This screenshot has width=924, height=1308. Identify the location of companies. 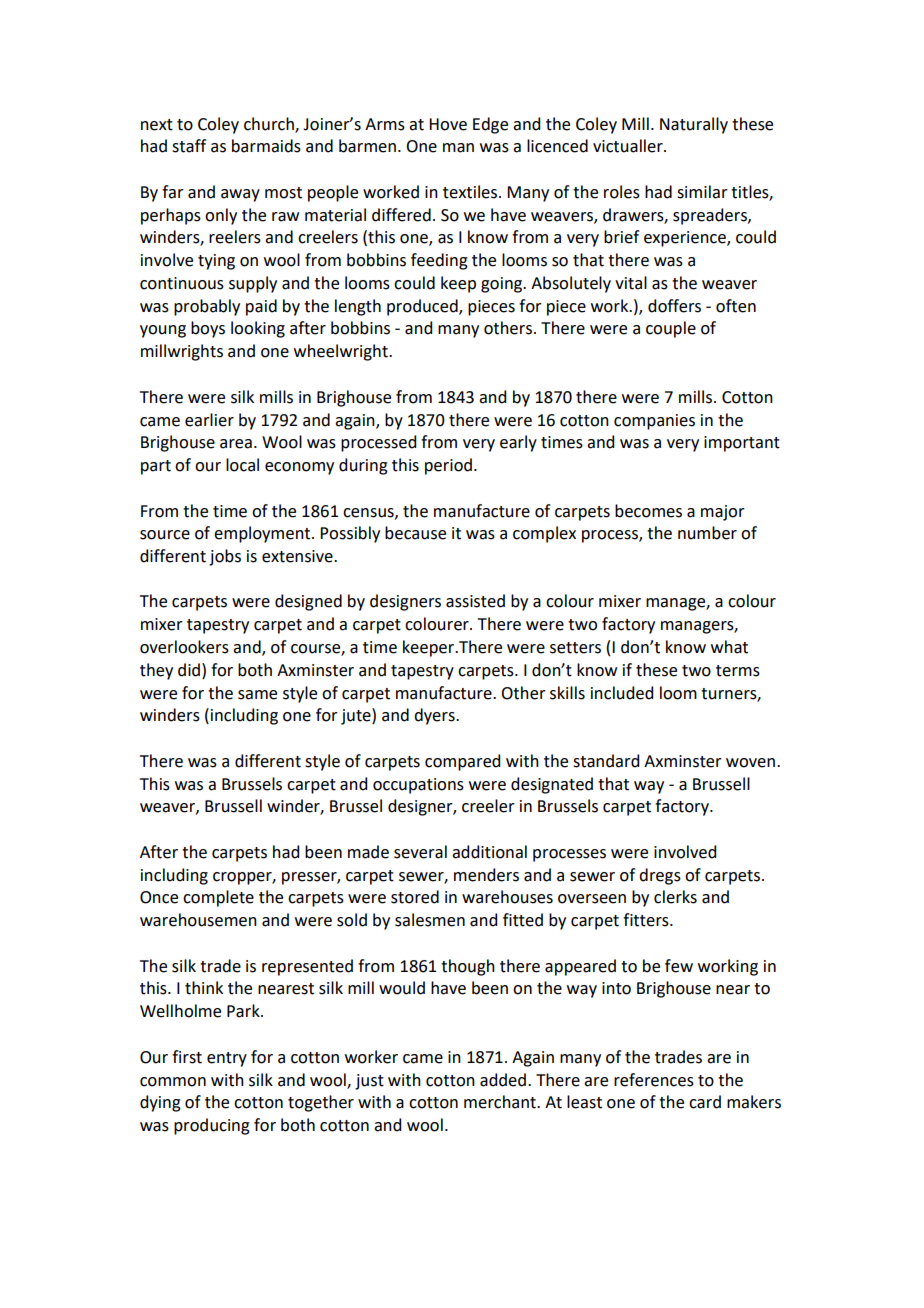
(654, 422).
